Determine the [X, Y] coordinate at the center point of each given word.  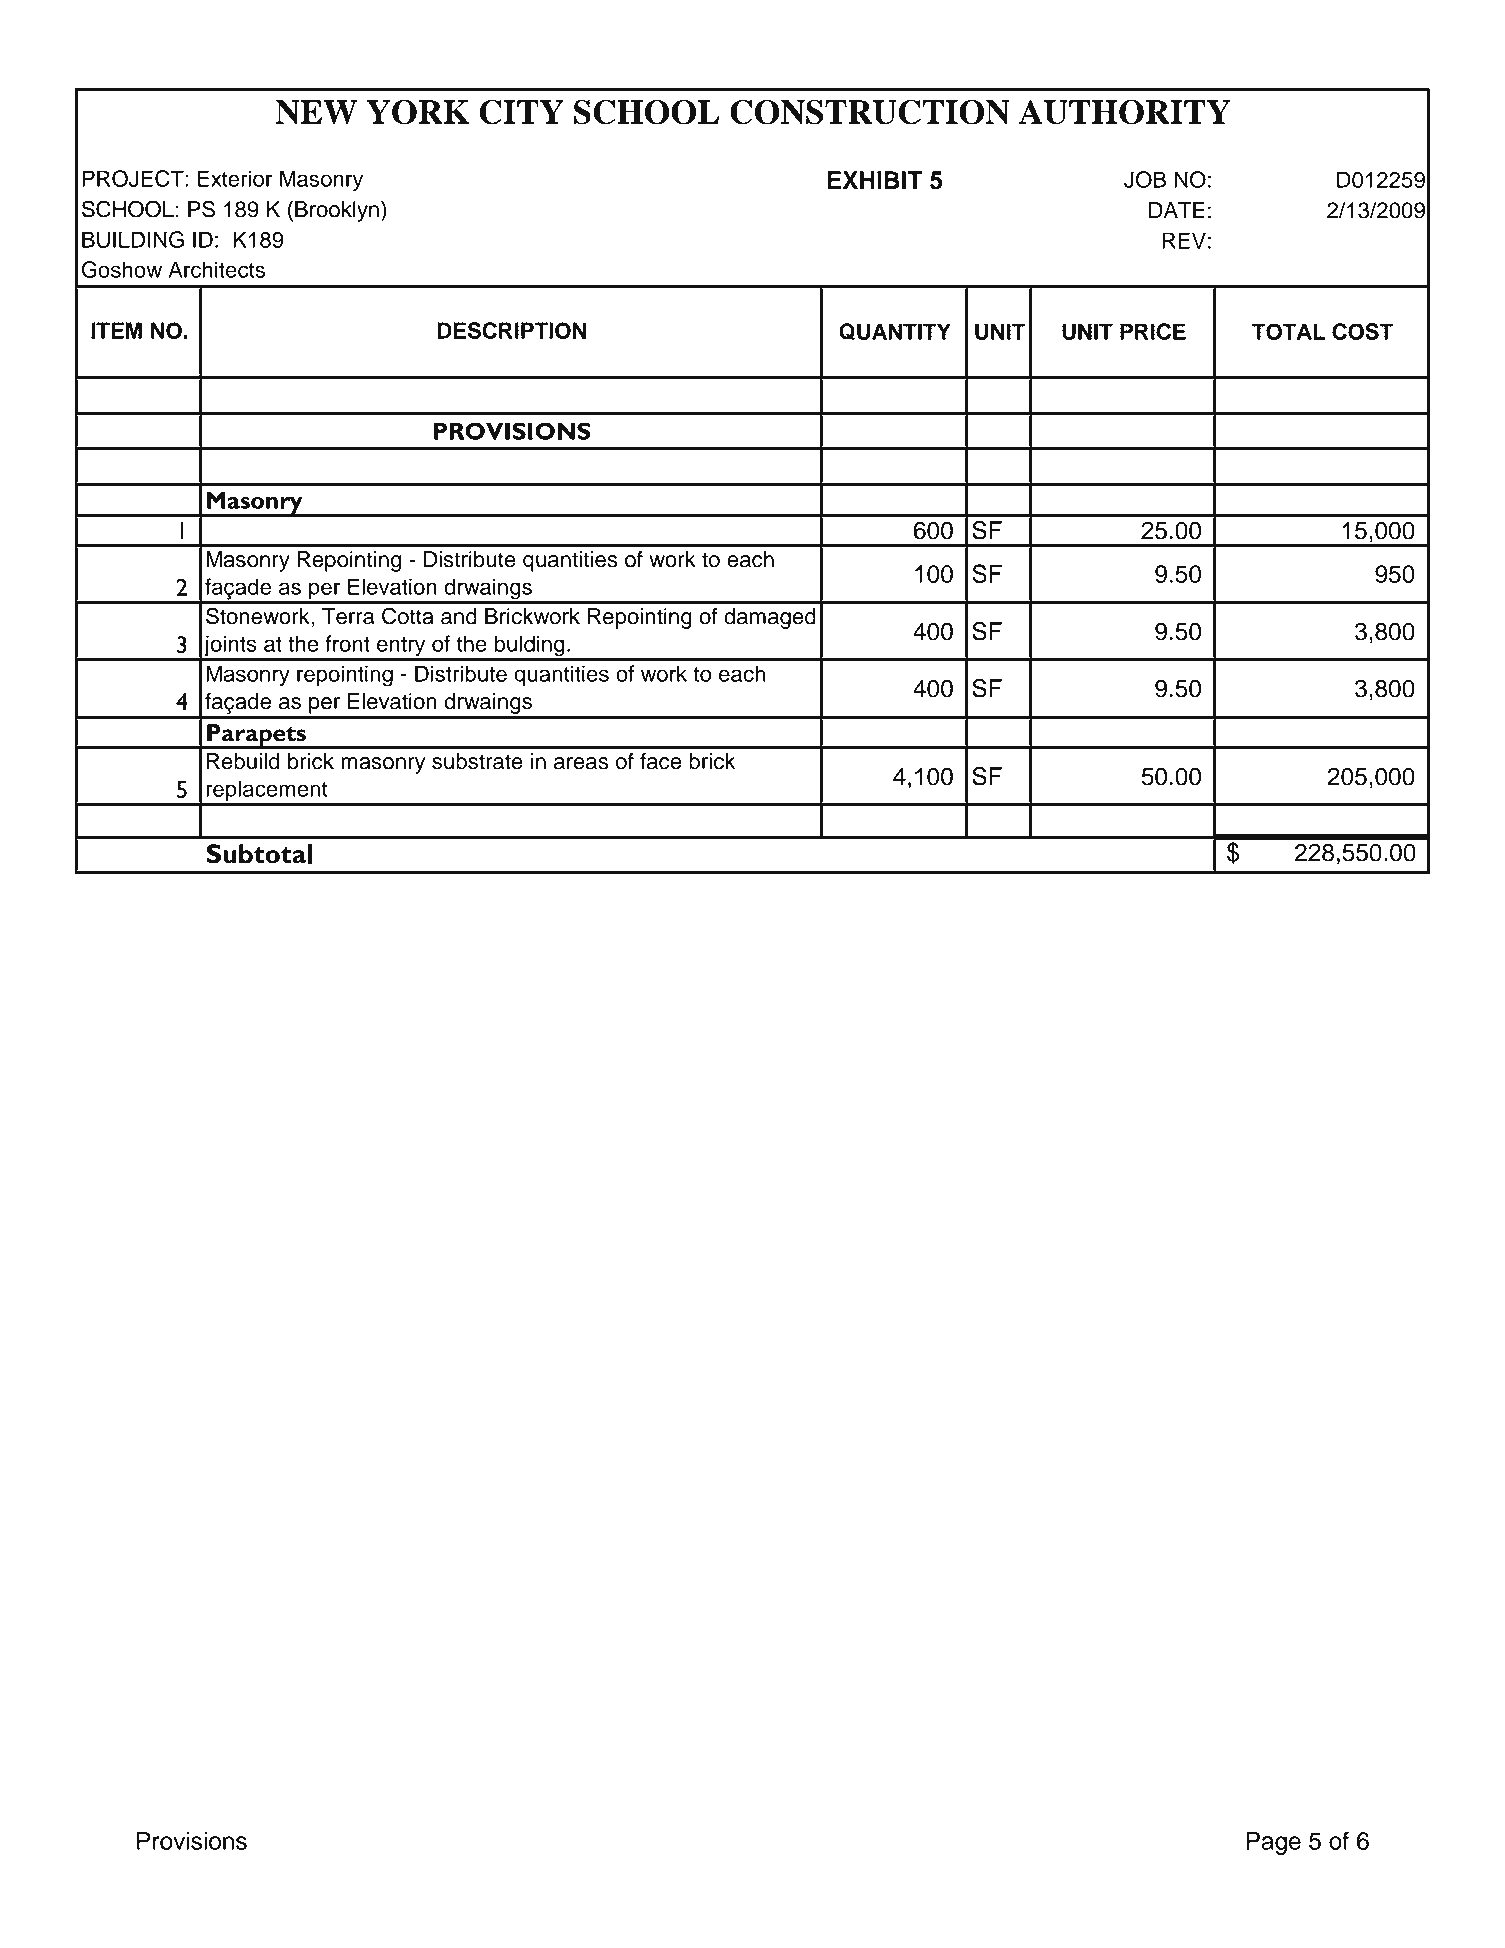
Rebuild [243, 761]
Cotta [408, 616]
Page [1273, 1843]
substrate [477, 761]
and [459, 616]
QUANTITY [895, 332]
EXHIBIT [874, 180]
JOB [1145, 179]
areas [581, 763]
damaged [770, 618]
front [347, 643]
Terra [348, 616]
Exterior [235, 178]
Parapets [256, 736]
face [661, 761]
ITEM [117, 330]
